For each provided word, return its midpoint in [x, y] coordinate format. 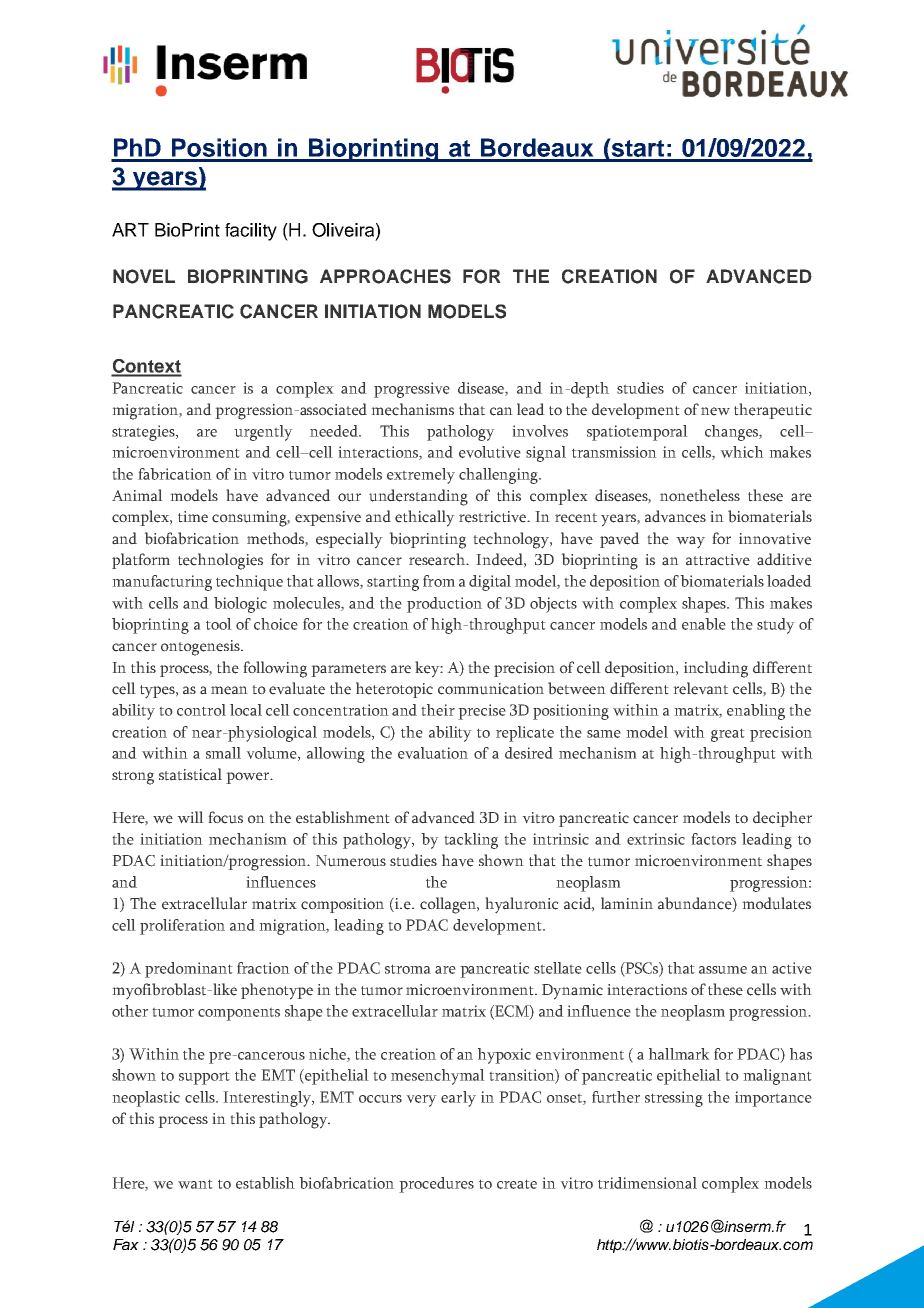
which [742, 452]
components [239, 1014]
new [715, 411]
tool [219, 624]
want [195, 1184]
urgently [263, 433]
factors [713, 839]
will [190, 817]
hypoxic [504, 1056]
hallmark [679, 1054]
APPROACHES [385, 276]
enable [704, 624]
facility [251, 232]
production [444, 605]
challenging [500, 476]
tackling [471, 841]
